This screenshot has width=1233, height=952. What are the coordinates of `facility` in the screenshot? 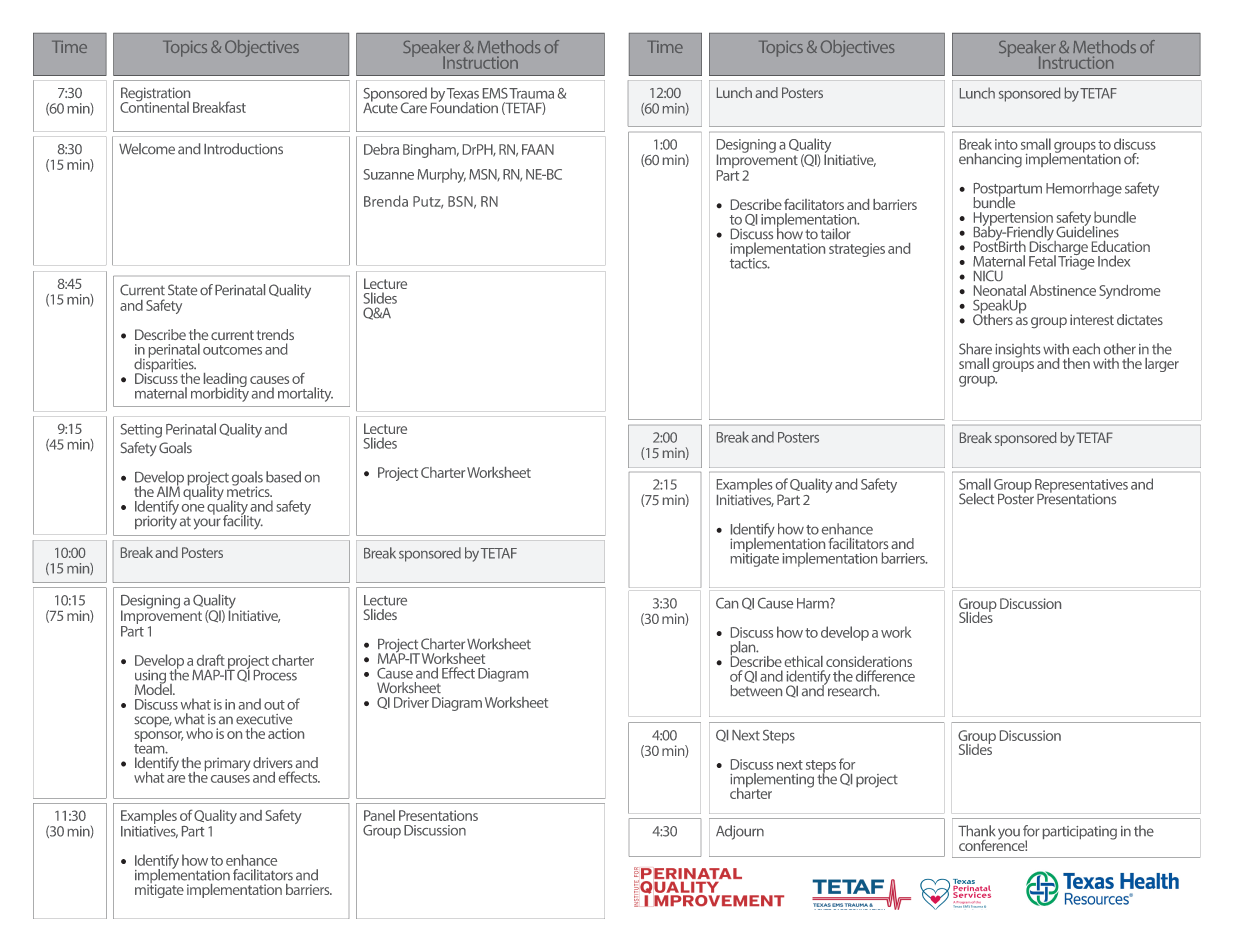 It's located at (243, 521).
